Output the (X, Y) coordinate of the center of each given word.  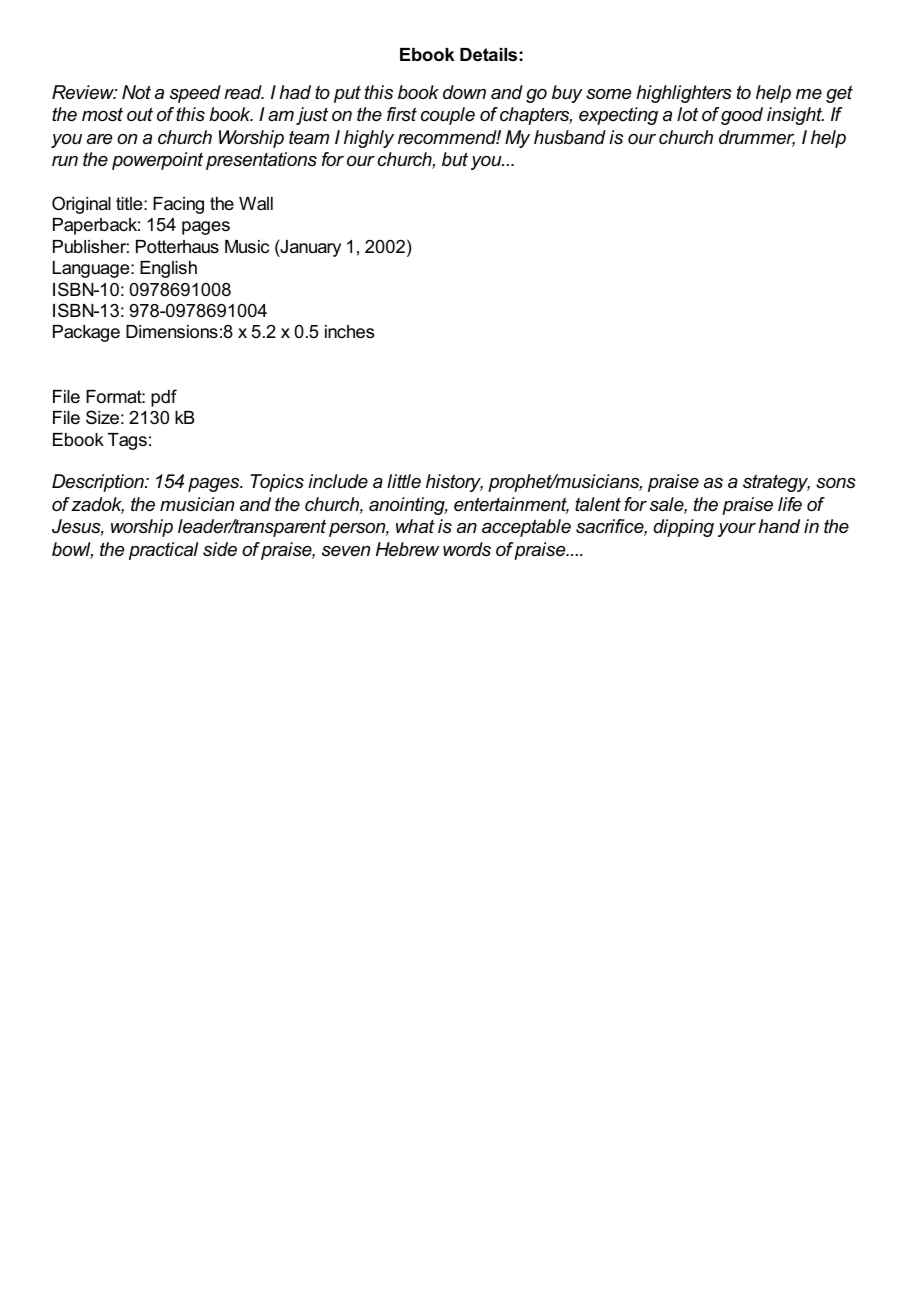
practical (163, 551)
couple (448, 116)
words (467, 549)
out (140, 114)
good (742, 116)
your (737, 530)
